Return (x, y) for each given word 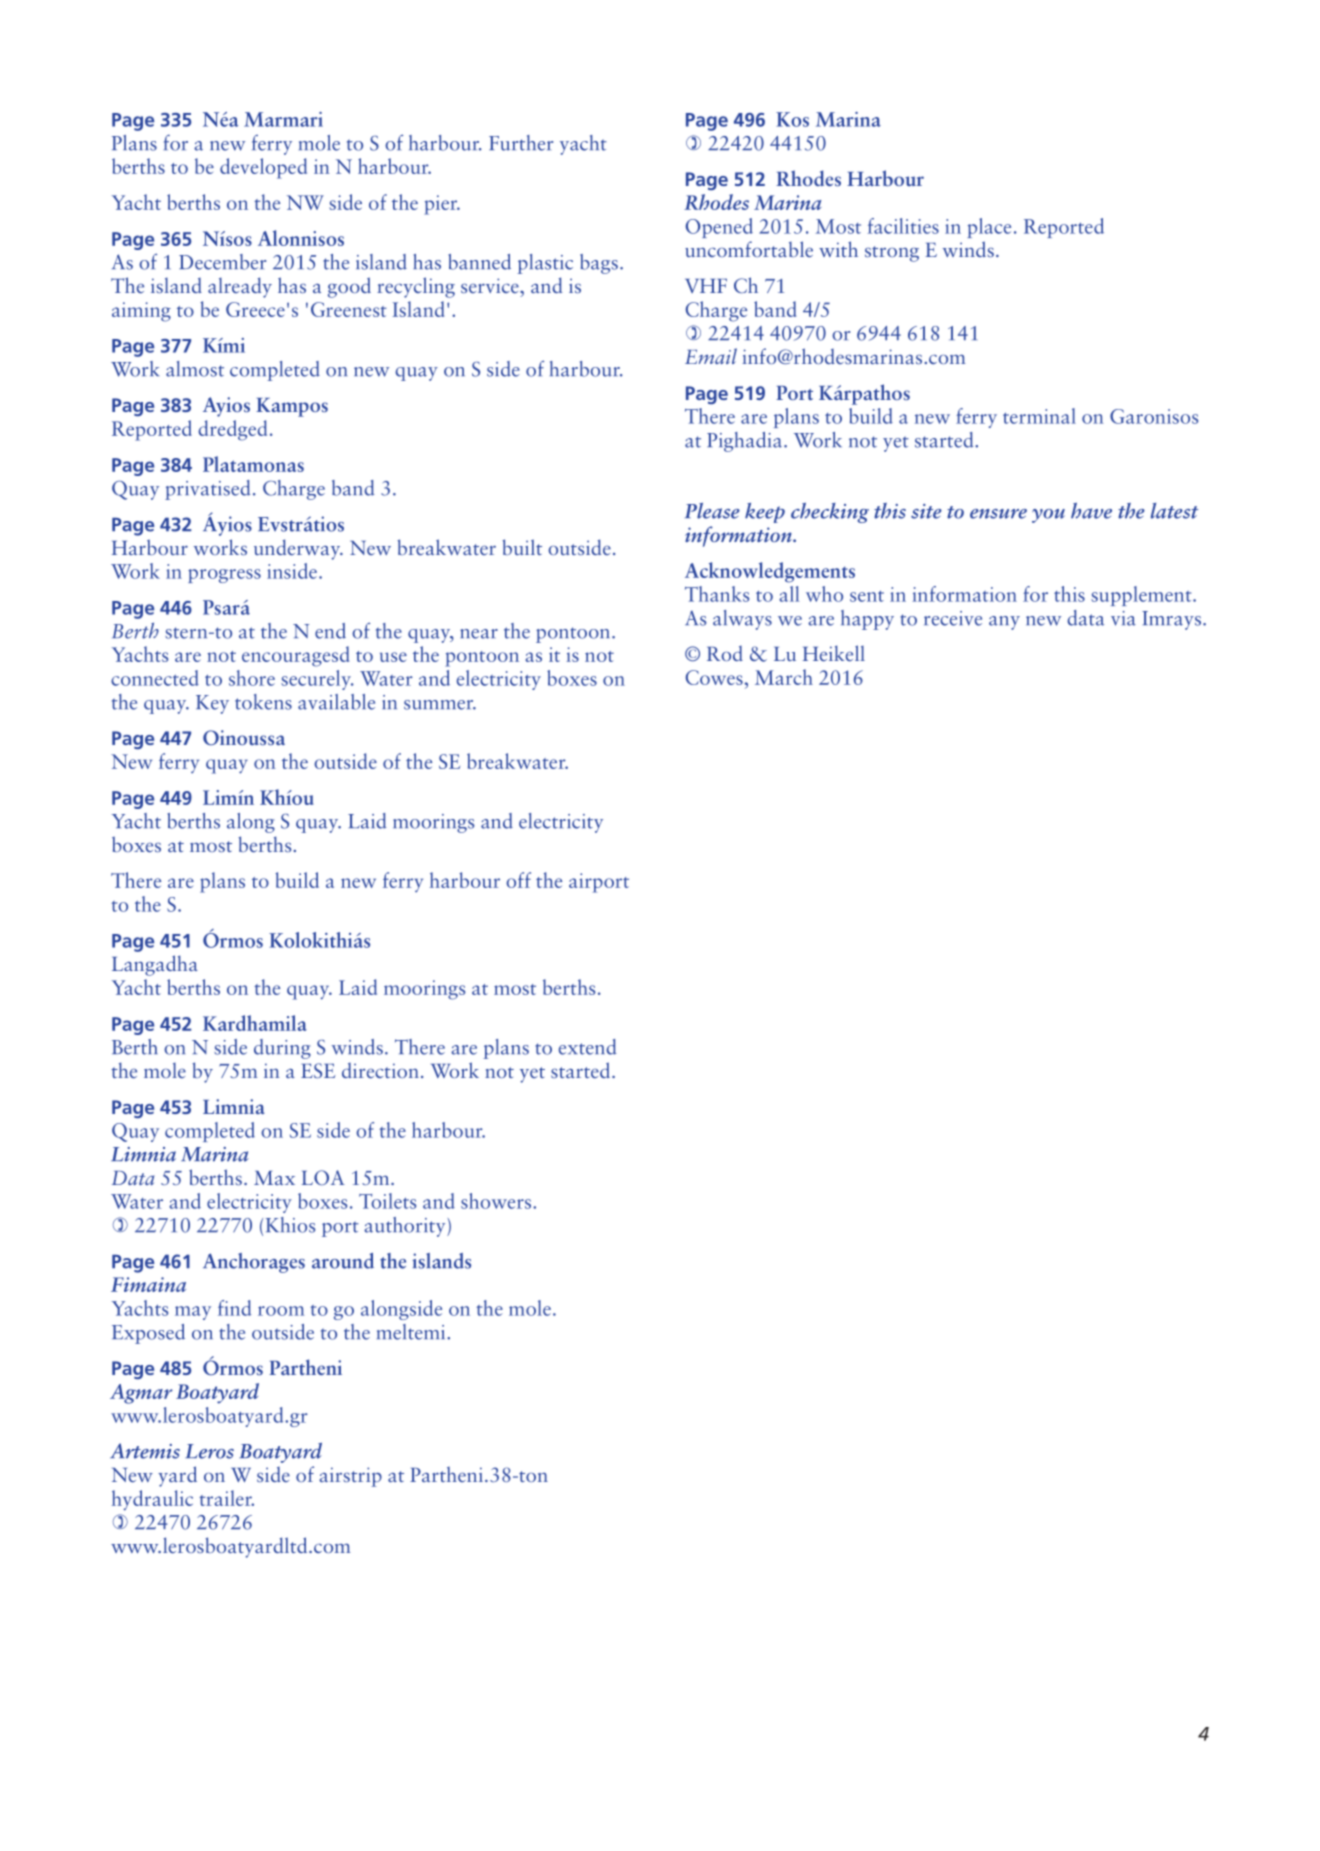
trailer (226, 1498)
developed (263, 168)
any (1004, 623)
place (989, 228)
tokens (263, 702)
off (518, 880)
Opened (719, 228)
